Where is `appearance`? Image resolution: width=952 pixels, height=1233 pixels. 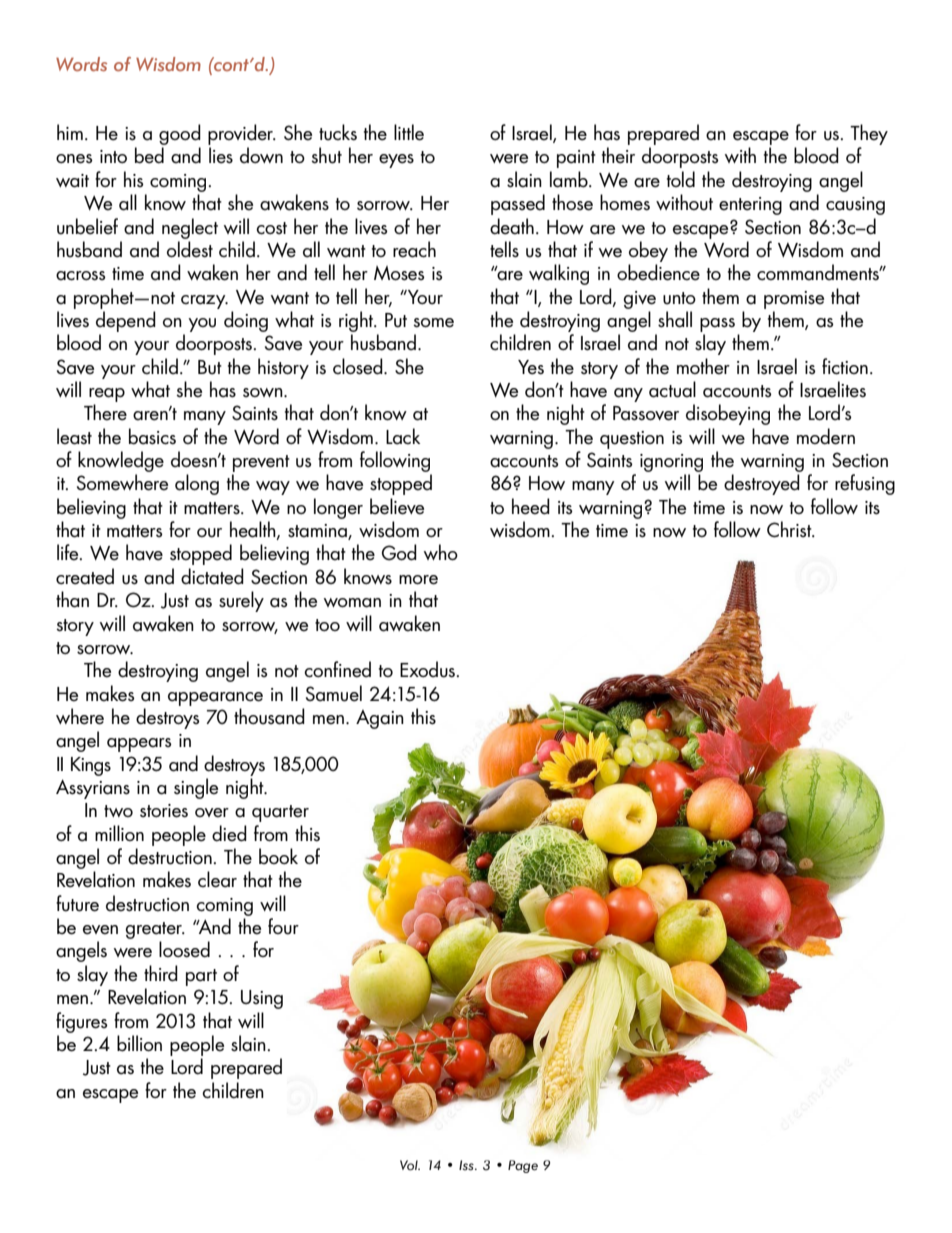 appearance is located at coordinates (215, 699).
